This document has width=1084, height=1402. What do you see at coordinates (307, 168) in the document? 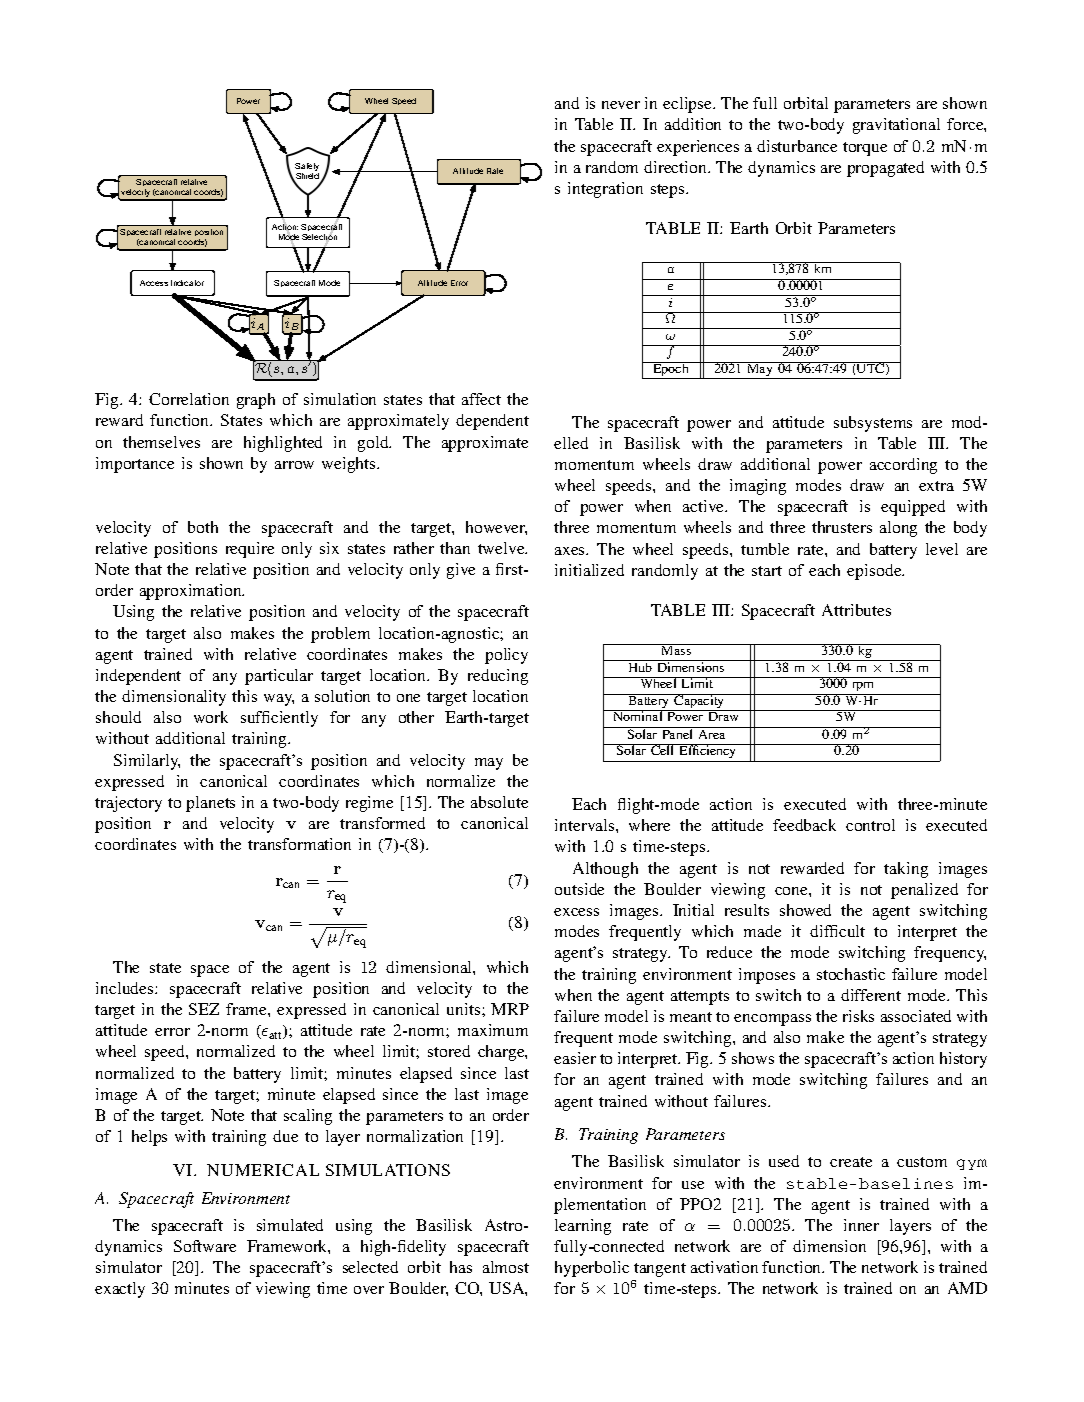
I see `Safety` at bounding box center [307, 168].
